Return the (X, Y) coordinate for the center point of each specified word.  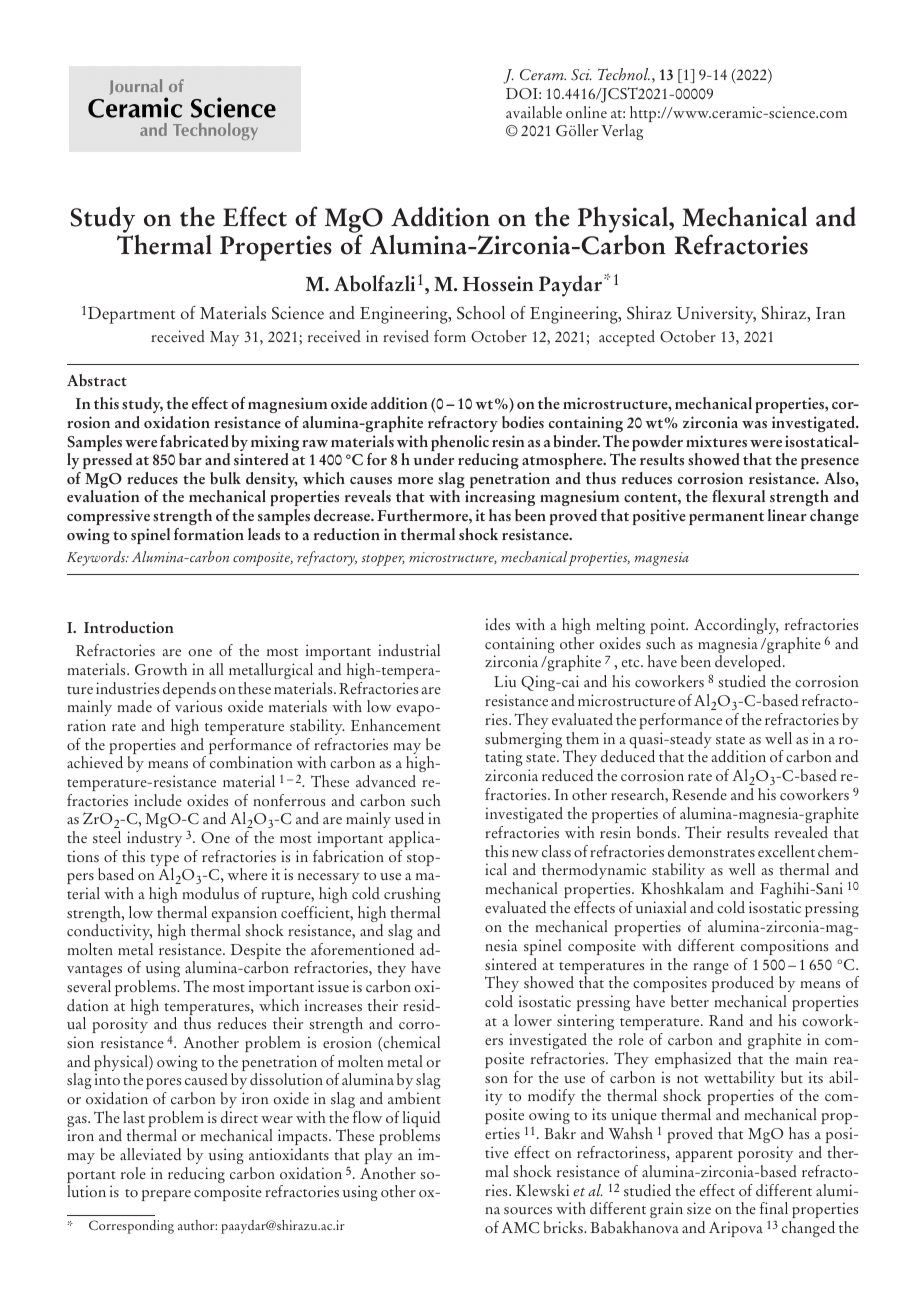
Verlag (622, 132)
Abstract (97, 380)
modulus (210, 893)
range (711, 968)
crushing (412, 895)
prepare (166, 1195)
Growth (161, 669)
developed (749, 663)
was (754, 424)
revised (406, 336)
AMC (520, 1228)
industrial (409, 650)
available (534, 112)
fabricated (194, 441)
